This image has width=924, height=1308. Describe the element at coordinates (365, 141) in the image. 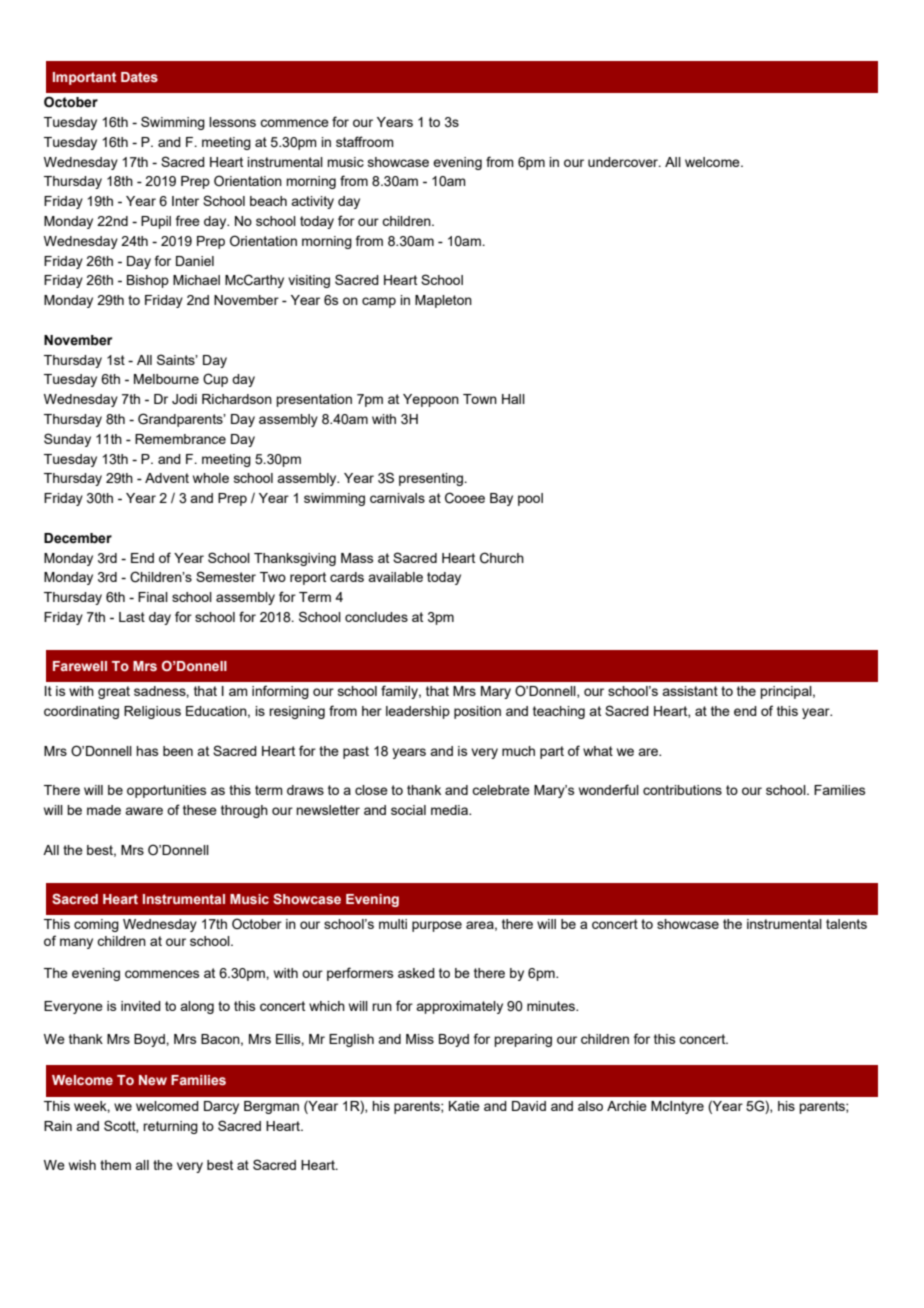

I see `staffroom` at that location.
